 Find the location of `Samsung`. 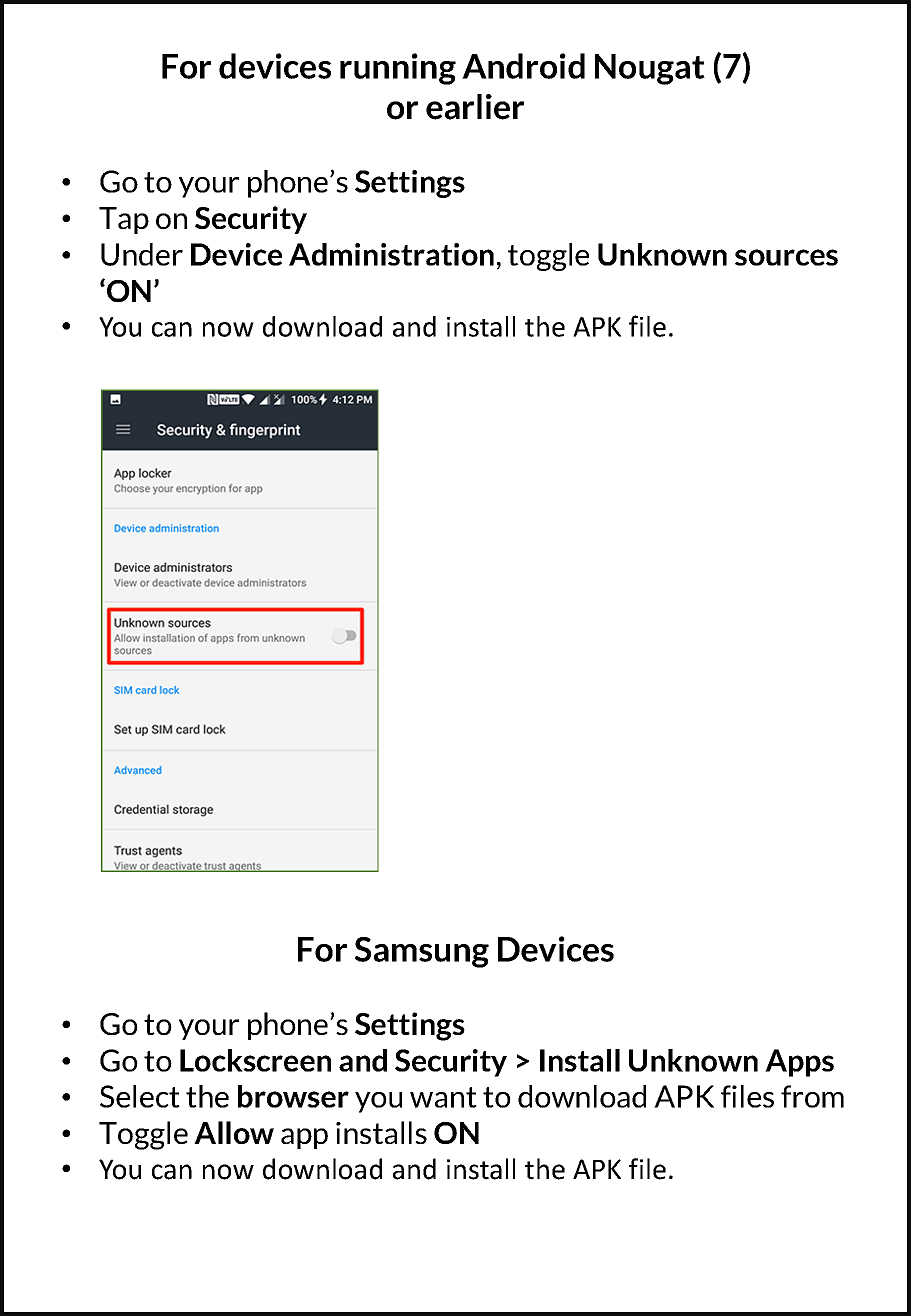

Samsung is located at coordinates (422, 952).
